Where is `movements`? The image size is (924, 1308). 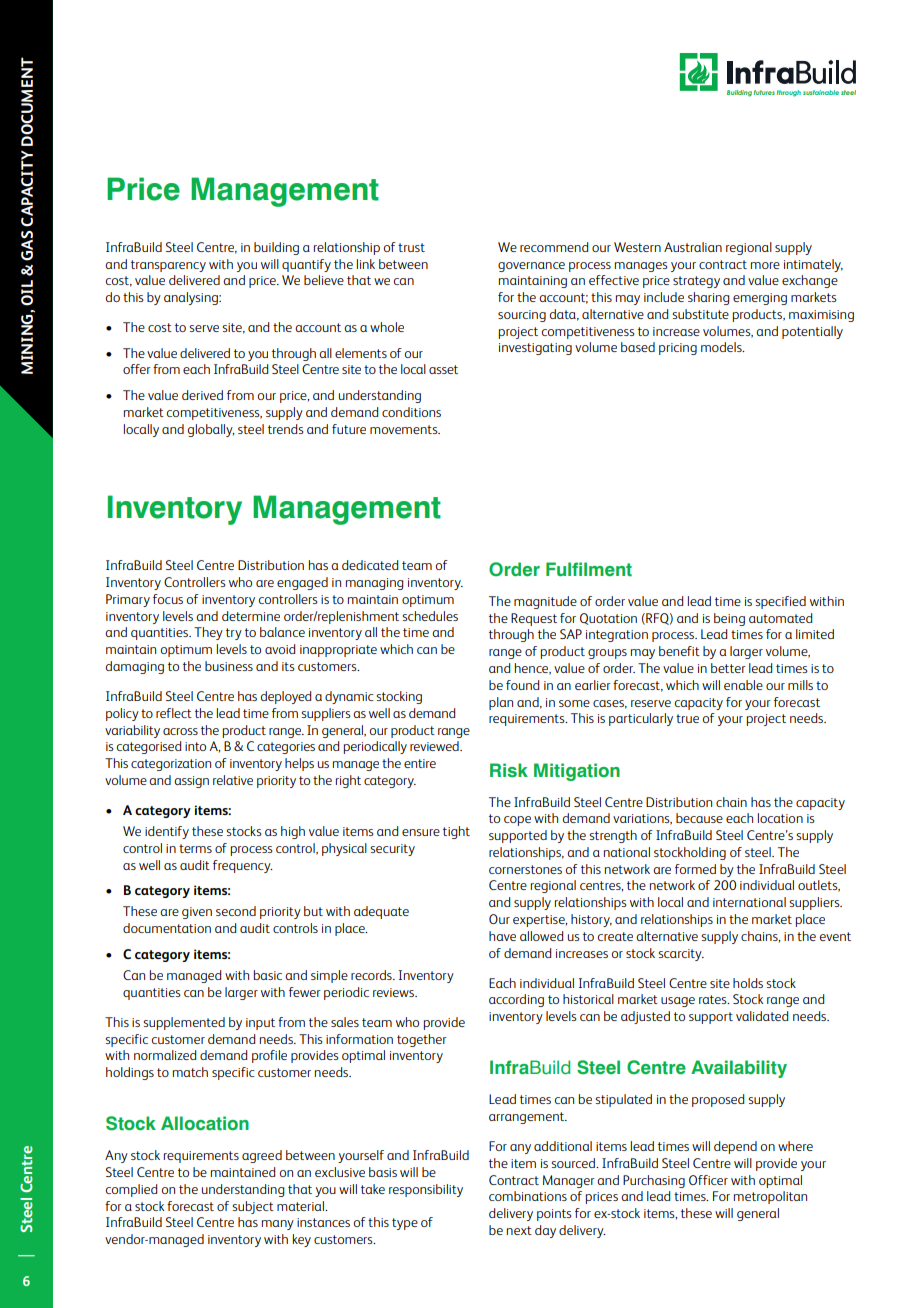 movements is located at coordinates (405, 429).
